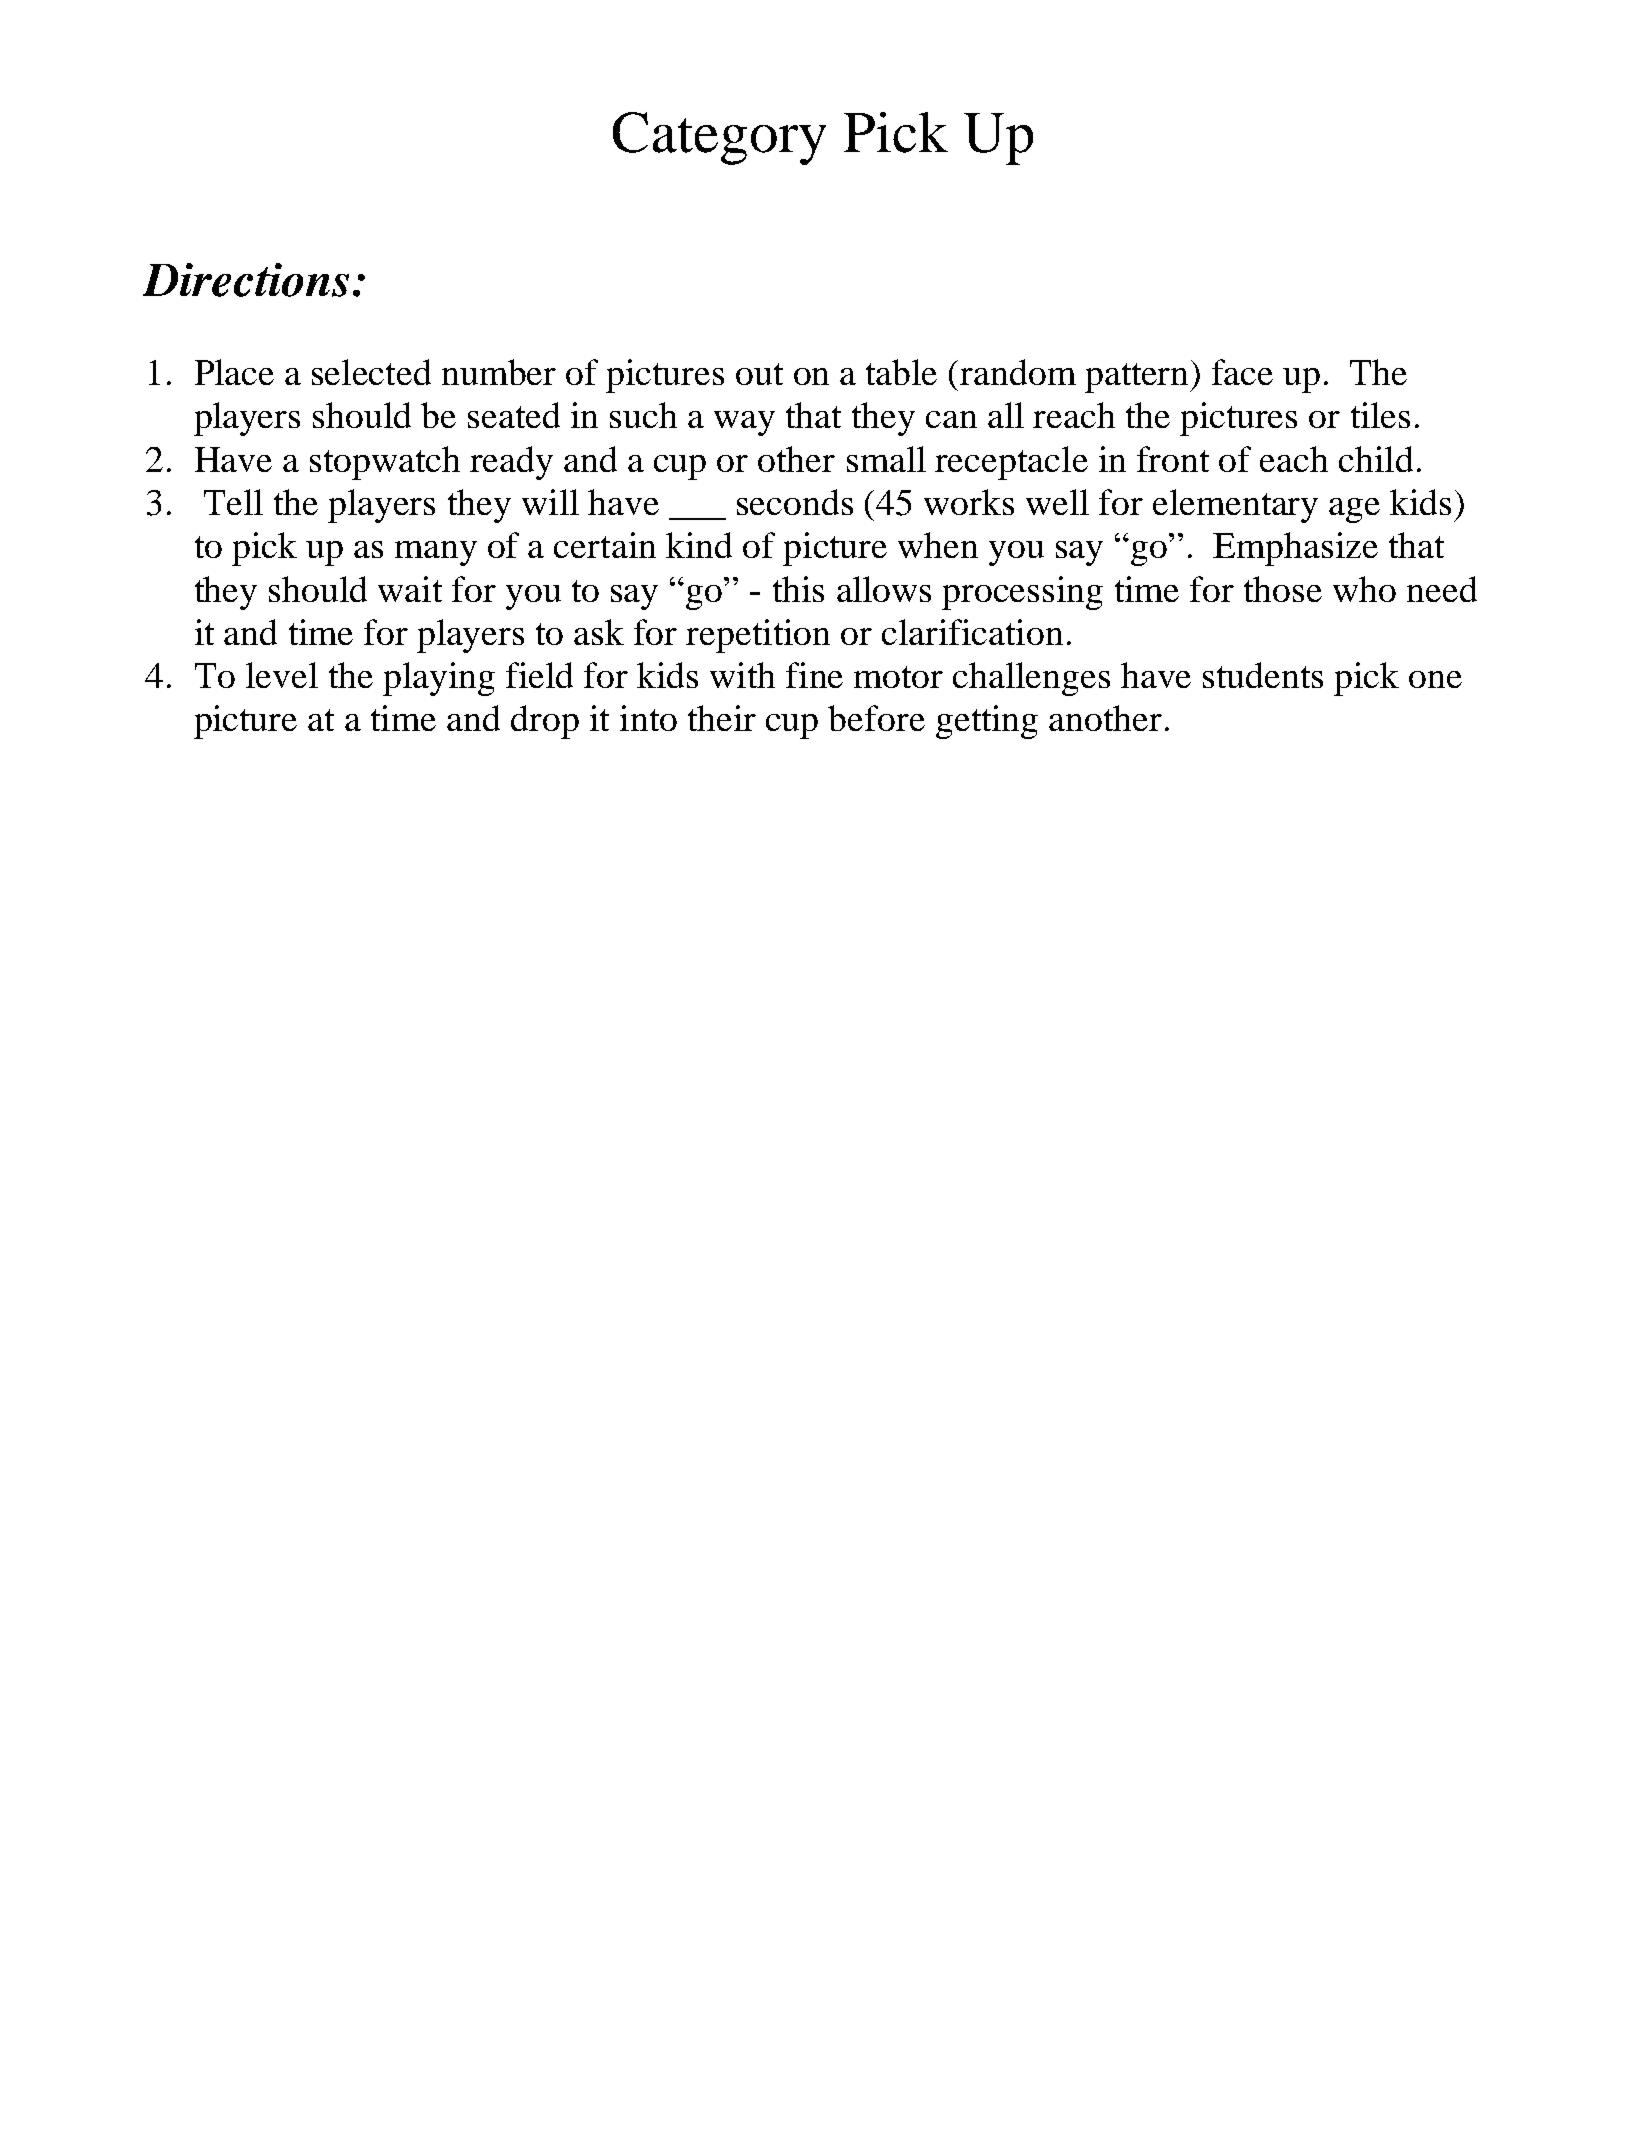 The height and width of the screenshot is (2130, 1646). What do you see at coordinates (1242, 372) in the screenshot?
I see `face` at bounding box center [1242, 372].
